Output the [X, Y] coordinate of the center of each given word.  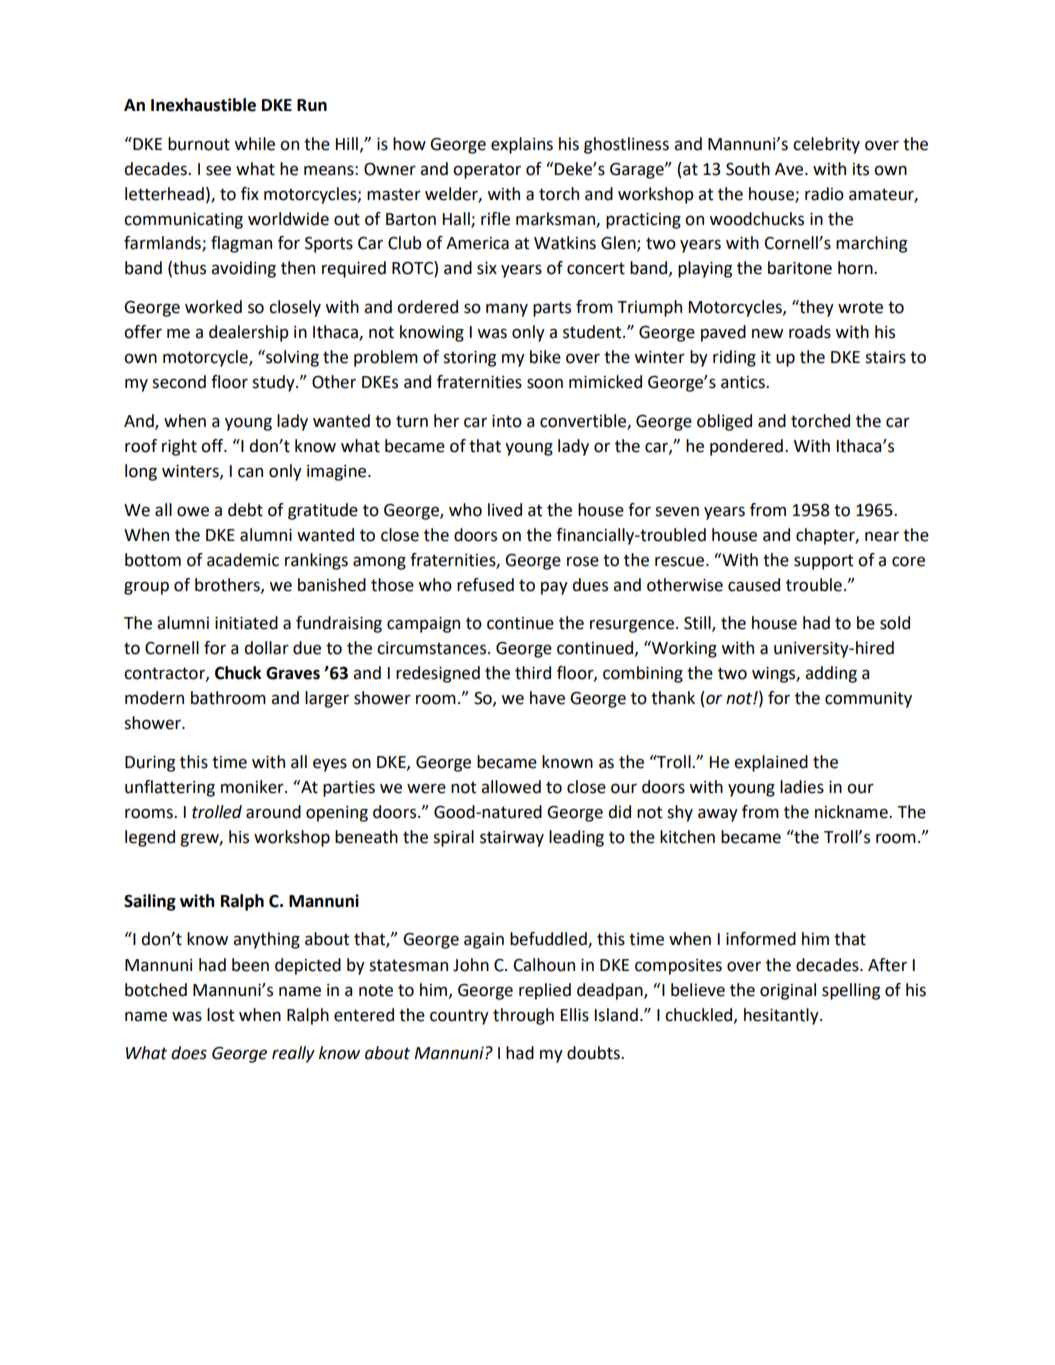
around [273, 812]
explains [522, 145]
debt [245, 510]
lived [505, 510]
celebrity [826, 145]
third [533, 673]
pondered [746, 447]
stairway [512, 839]
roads [810, 332]
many [507, 310]
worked [213, 307]
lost [220, 1015]
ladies [802, 787]
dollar [266, 648]
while [255, 144]
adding [831, 674]
